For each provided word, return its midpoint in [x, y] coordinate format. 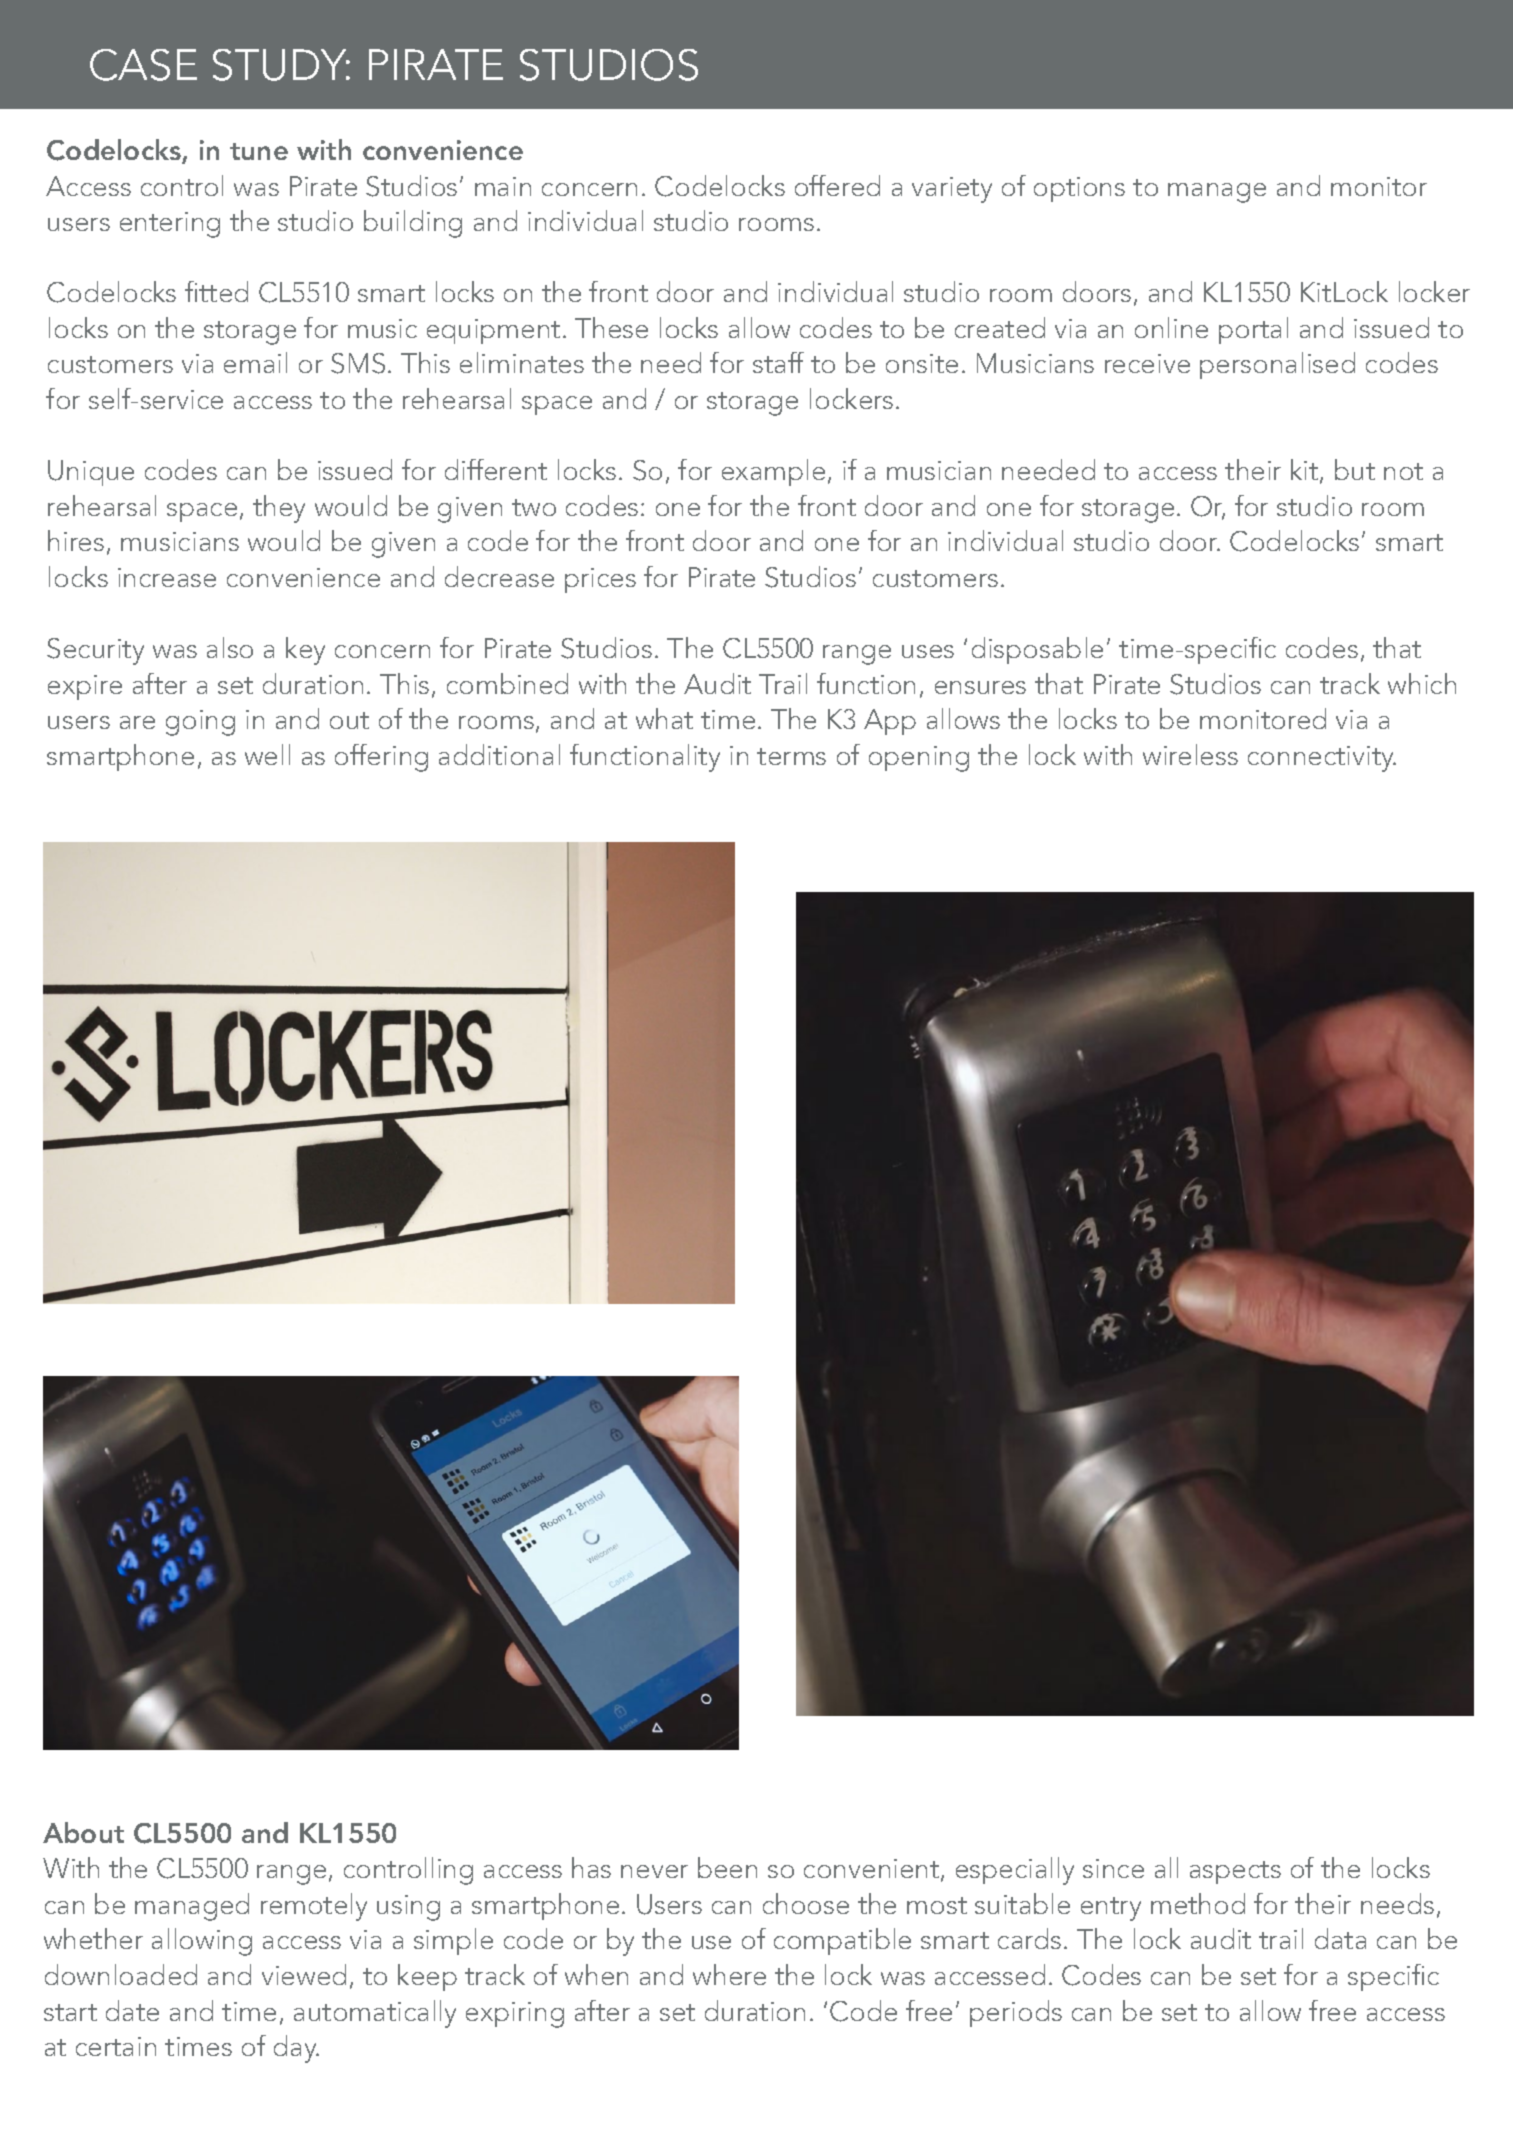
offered [837, 185]
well [267, 754]
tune [259, 151]
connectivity [1322, 759]
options [1079, 189]
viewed [304, 1974]
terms [791, 756]
